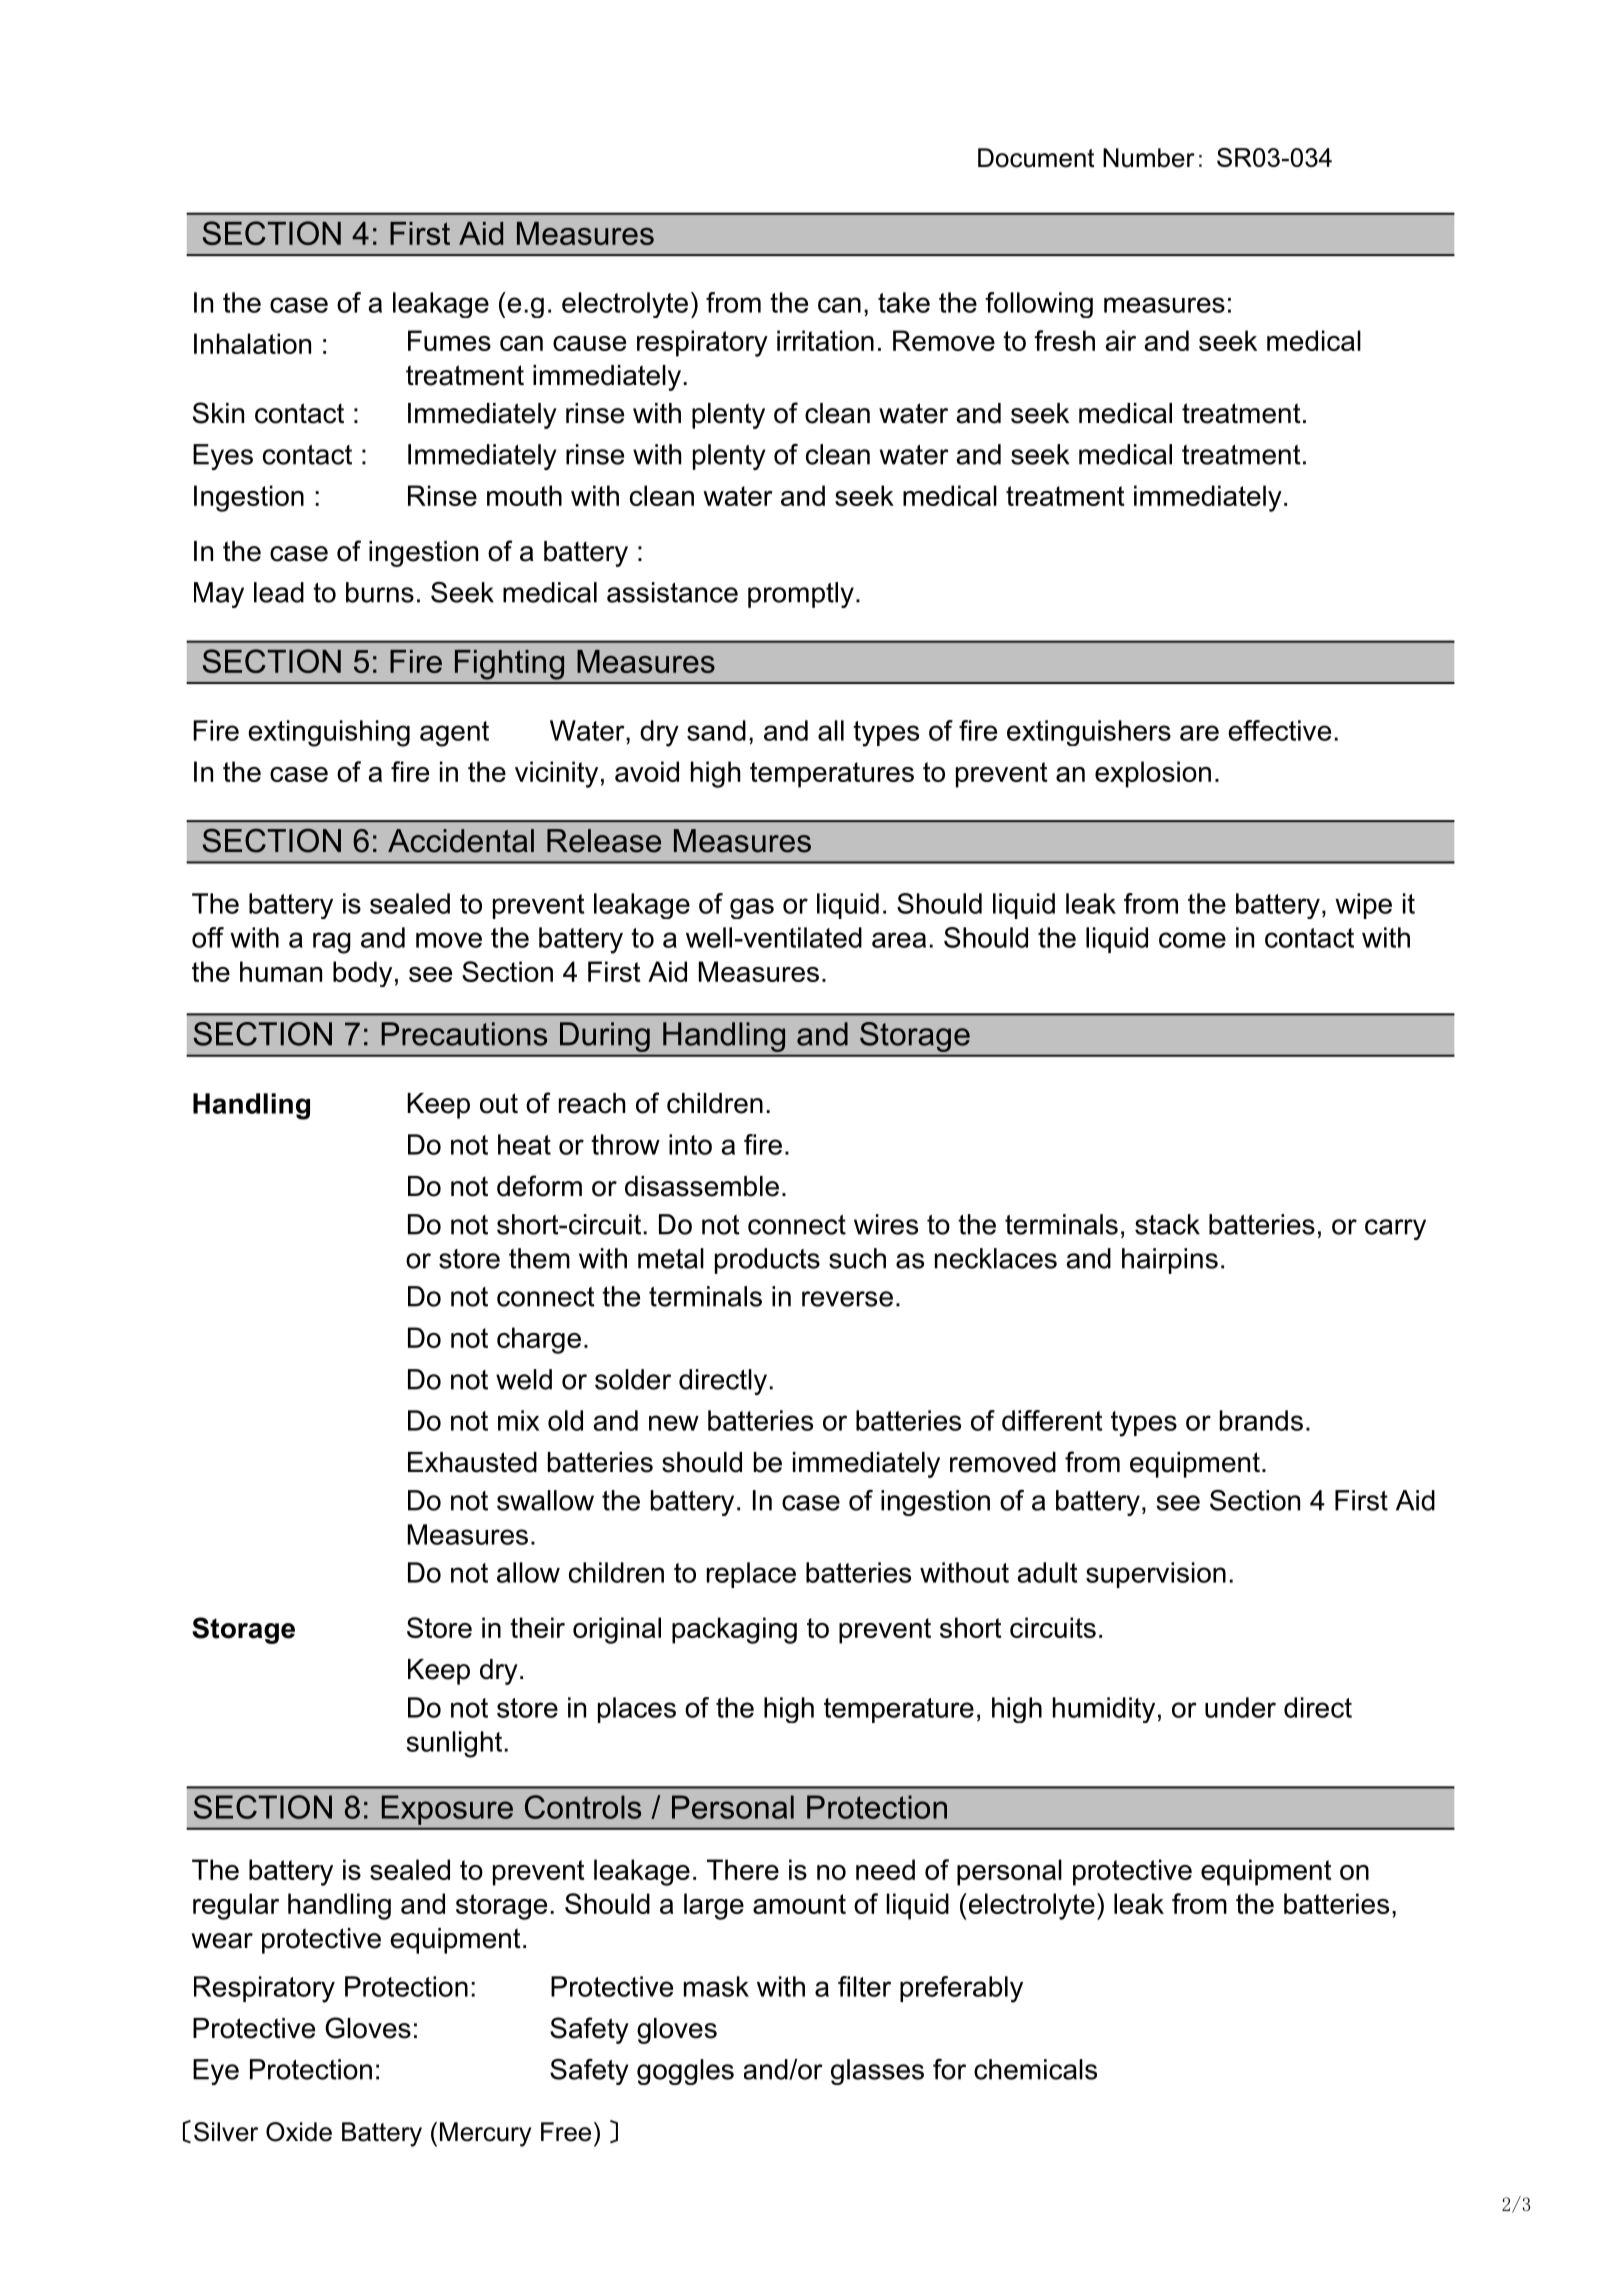  I want to click on gas, so click(752, 908).
